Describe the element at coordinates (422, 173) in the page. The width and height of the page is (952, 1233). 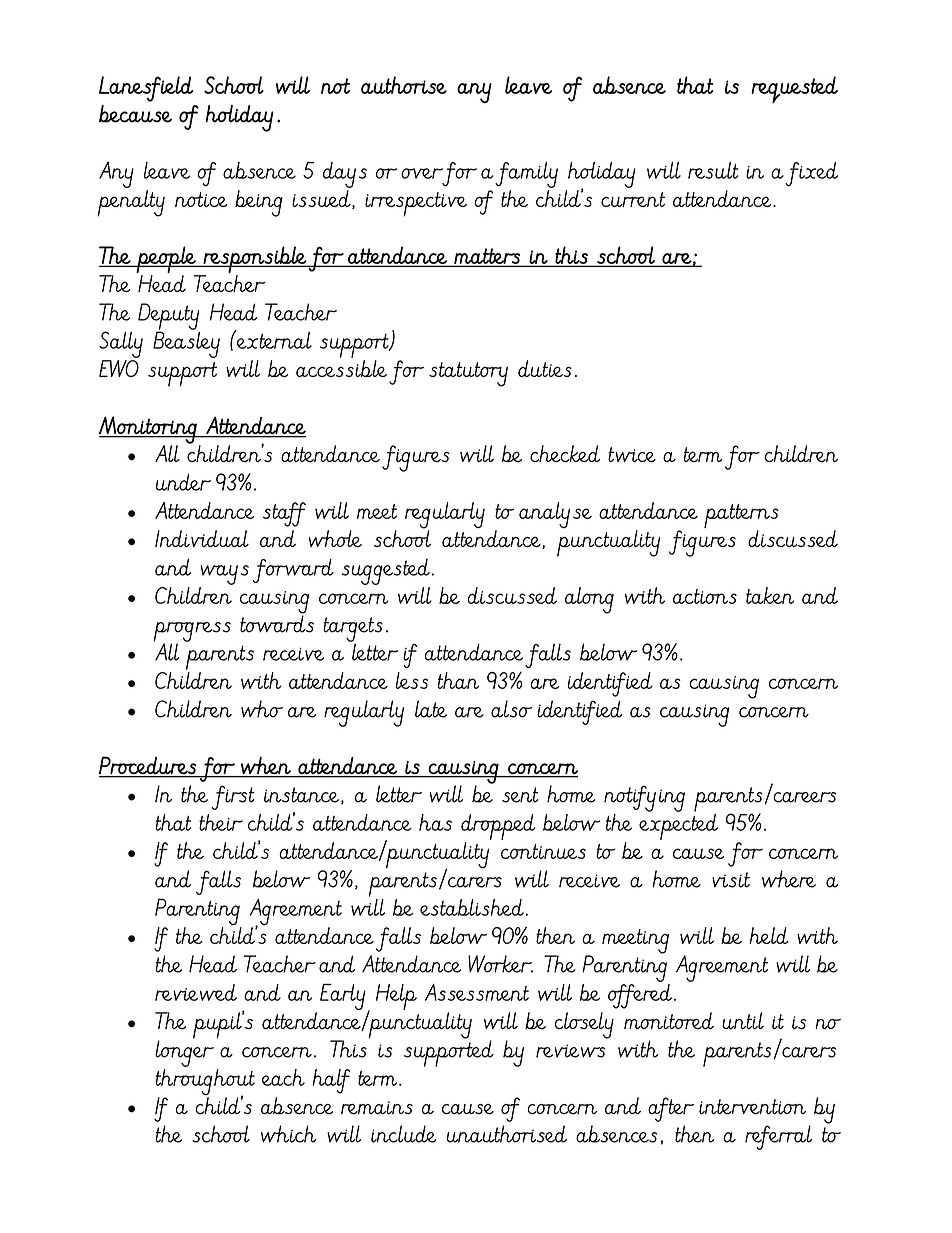
I see `over` at that location.
